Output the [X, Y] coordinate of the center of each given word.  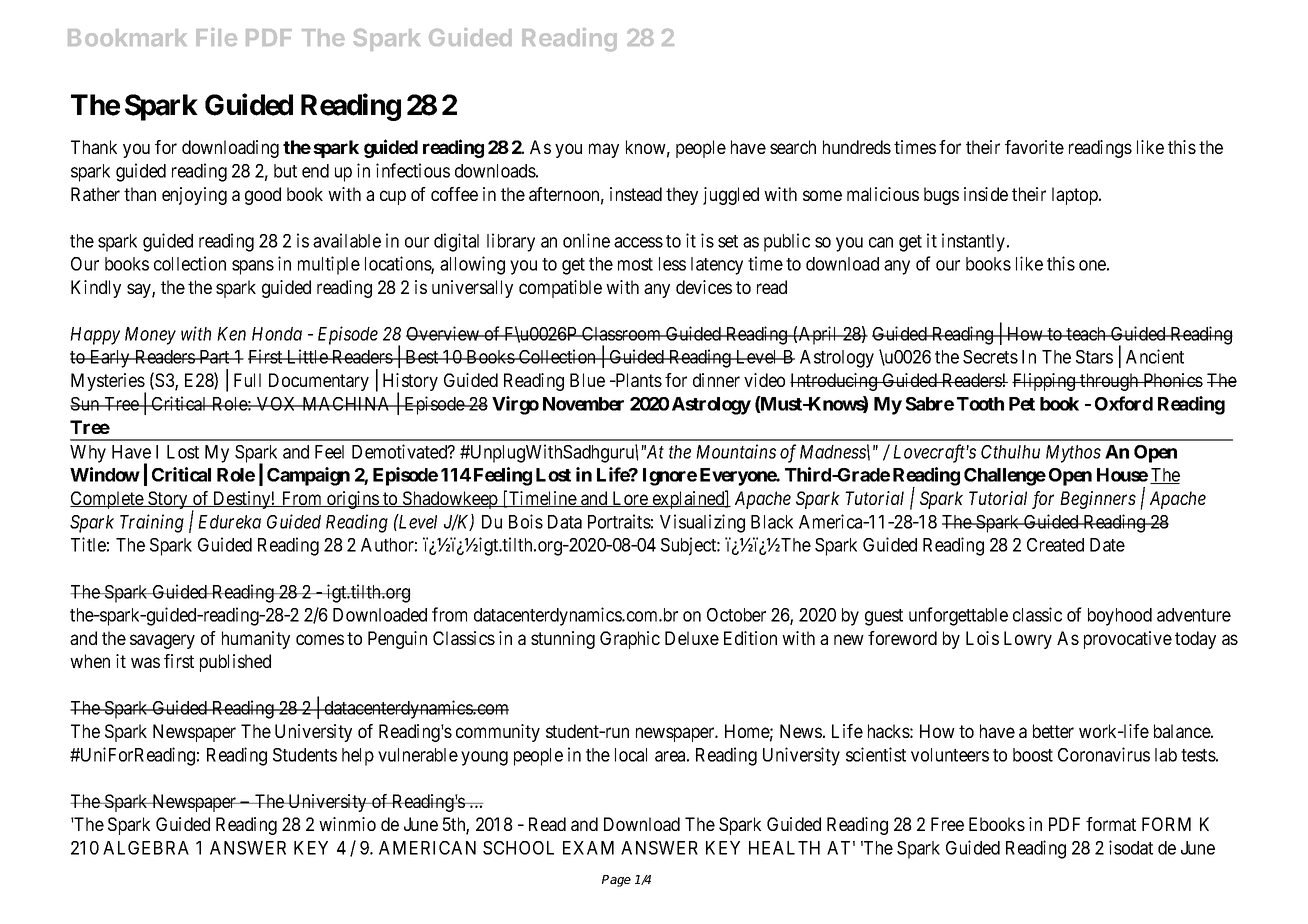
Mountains [736, 451]
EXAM [588, 848]
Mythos [1073, 454]
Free [947, 824]
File [216, 37]
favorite [1034, 147]
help [358, 757]
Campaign [308, 476]
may [604, 150]
